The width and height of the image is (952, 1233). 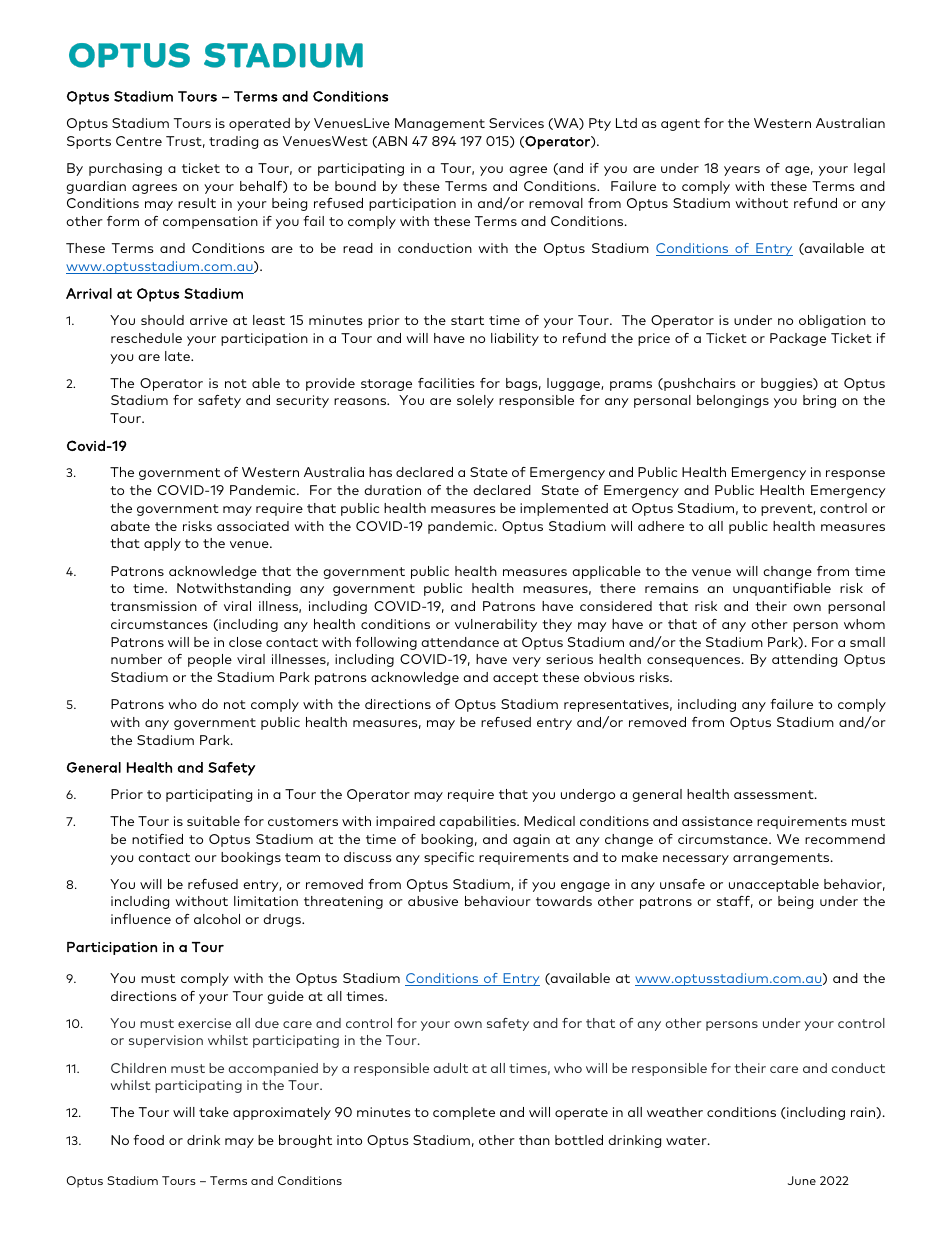 I want to click on capabilities, so click(x=478, y=822).
